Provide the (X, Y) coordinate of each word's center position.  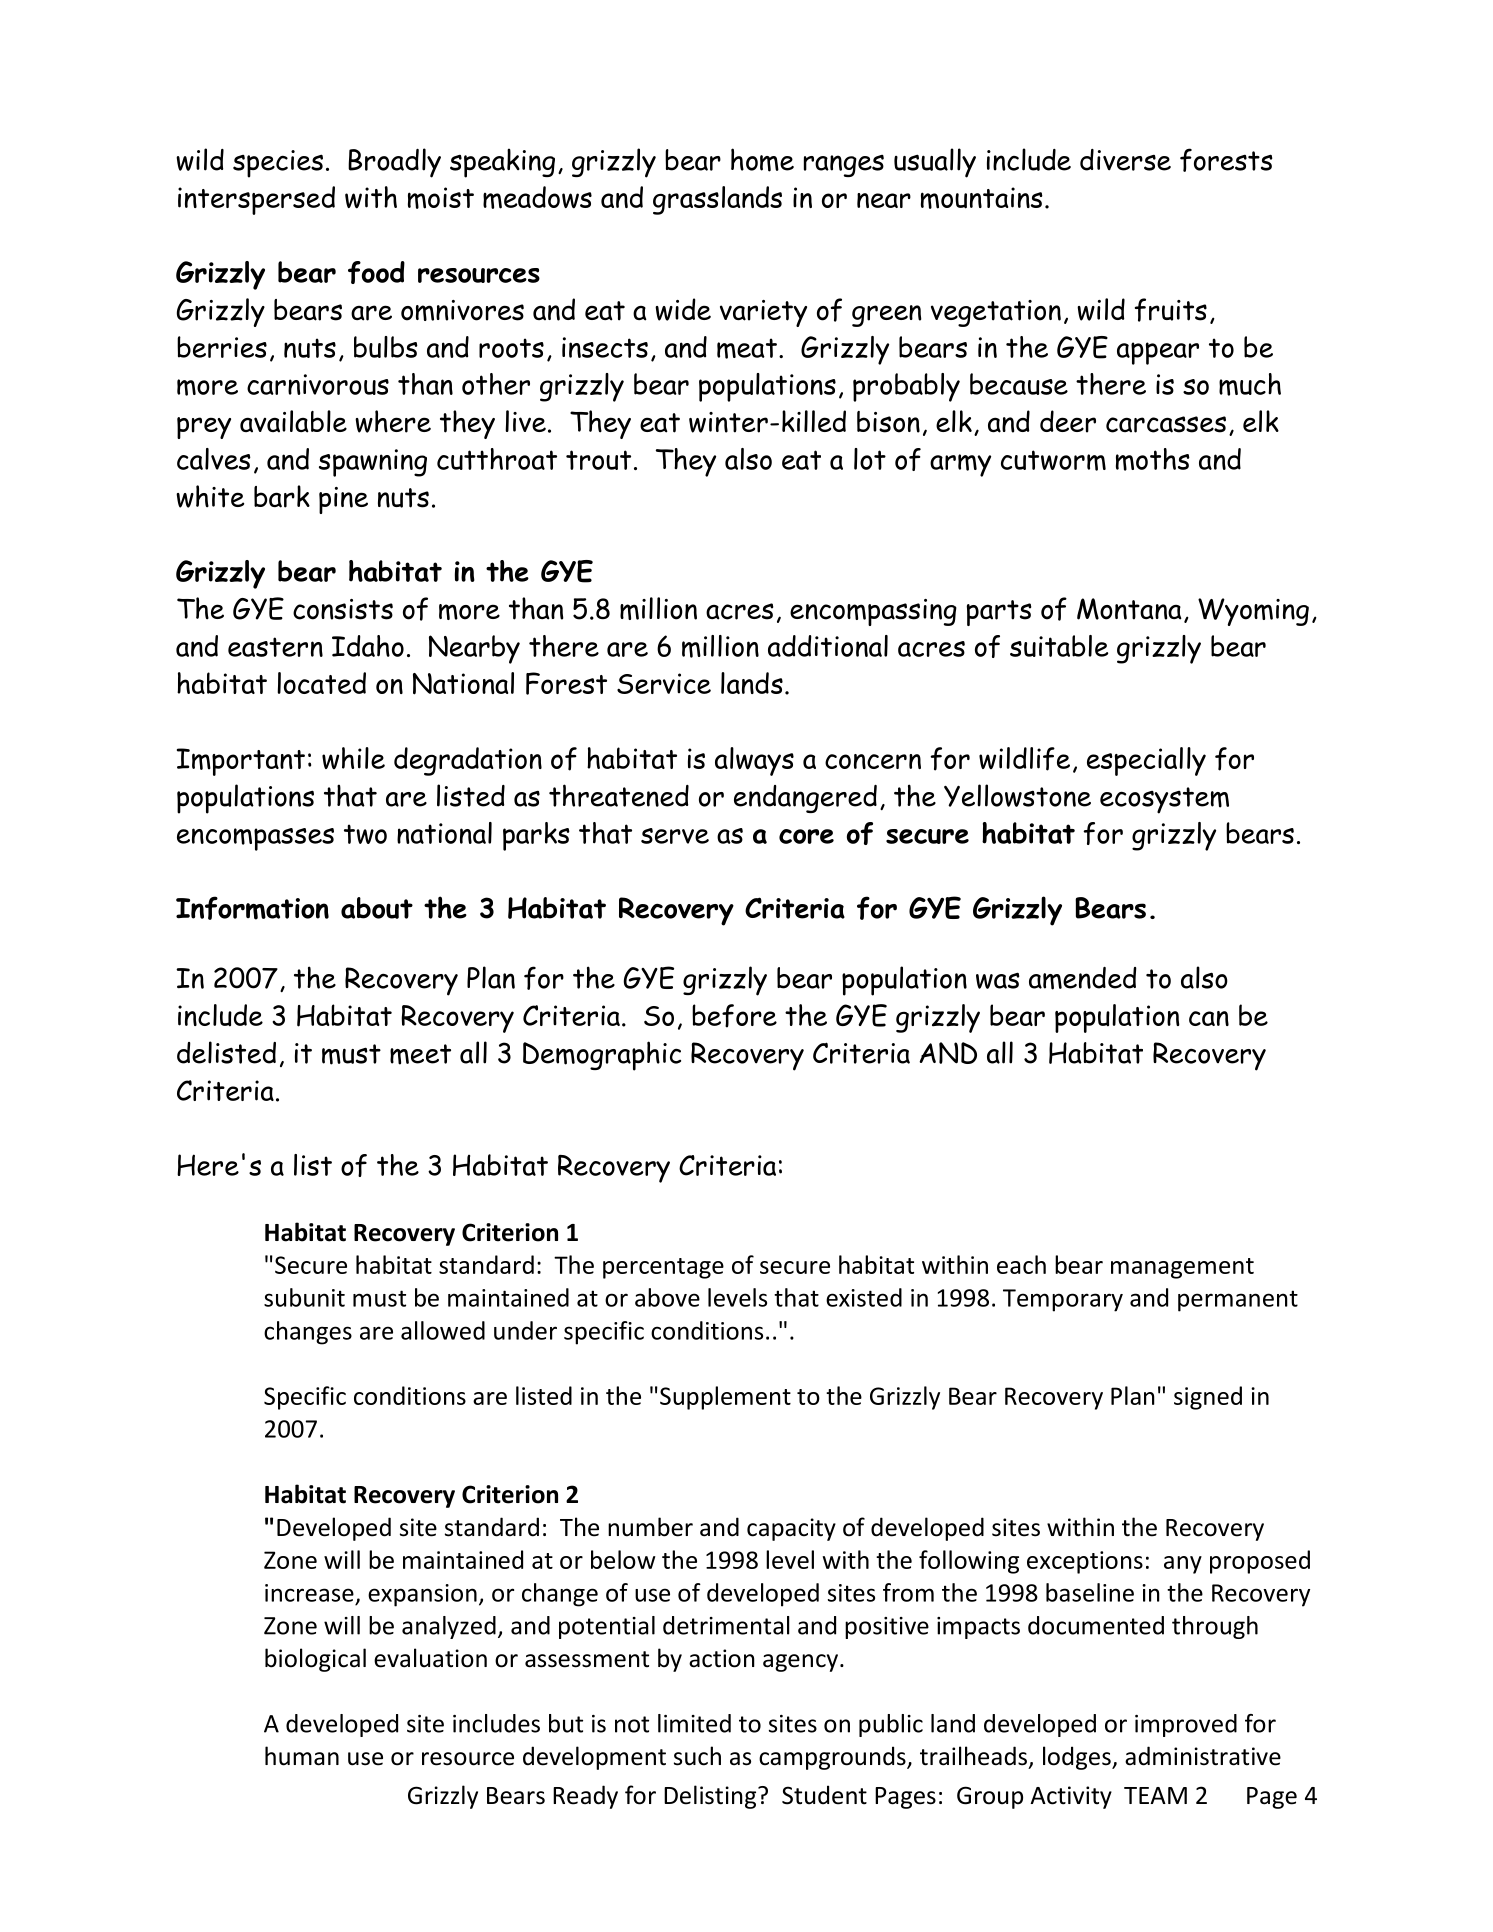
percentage (663, 1268)
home (762, 160)
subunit (304, 1297)
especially (1146, 761)
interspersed (256, 200)
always (754, 761)
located (321, 683)
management (1182, 1268)
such (697, 1756)
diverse (1125, 160)
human (302, 1756)
